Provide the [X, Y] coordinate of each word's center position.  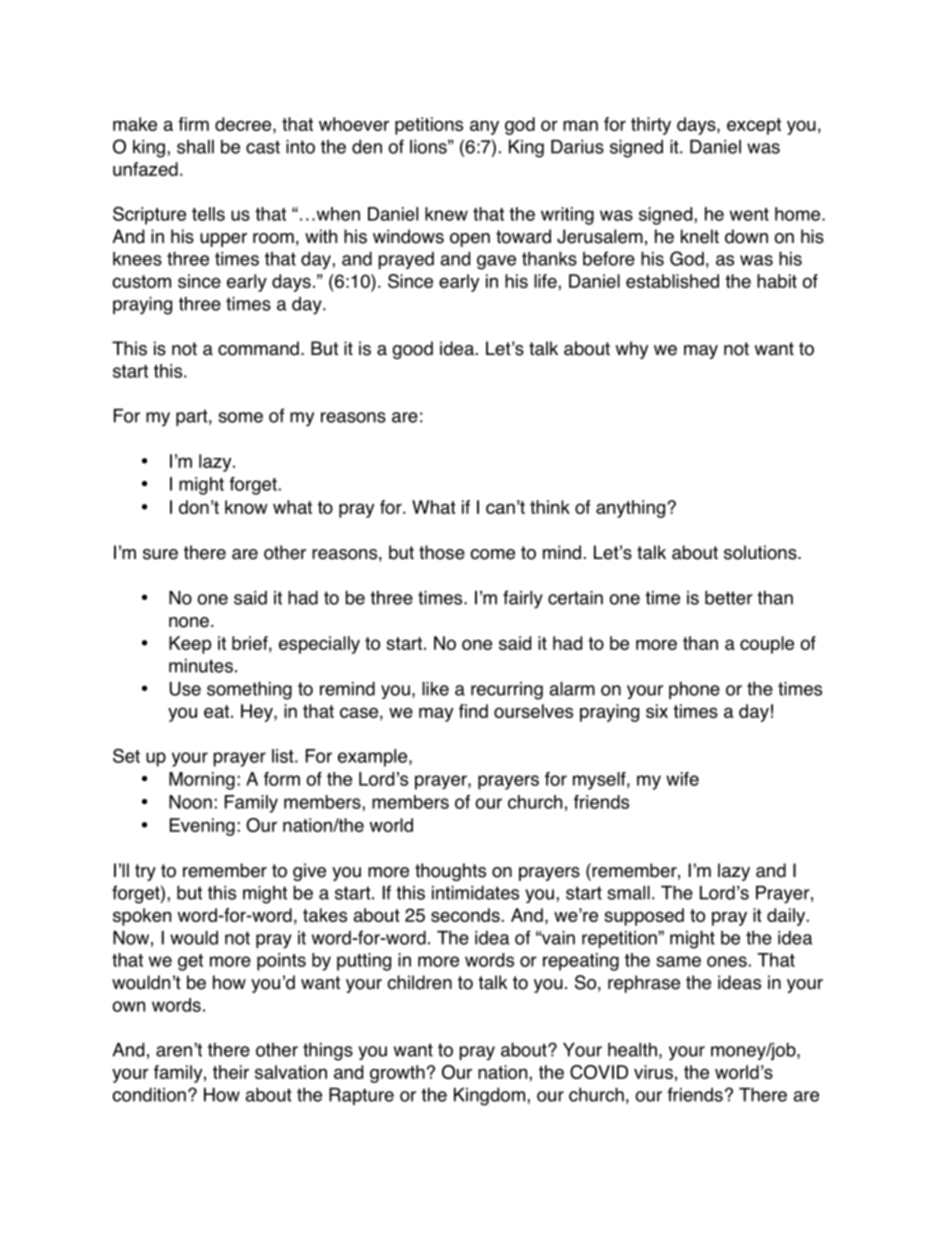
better [729, 597]
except [754, 126]
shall [195, 147]
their [231, 1072]
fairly [523, 599]
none [189, 622]
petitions [429, 126]
